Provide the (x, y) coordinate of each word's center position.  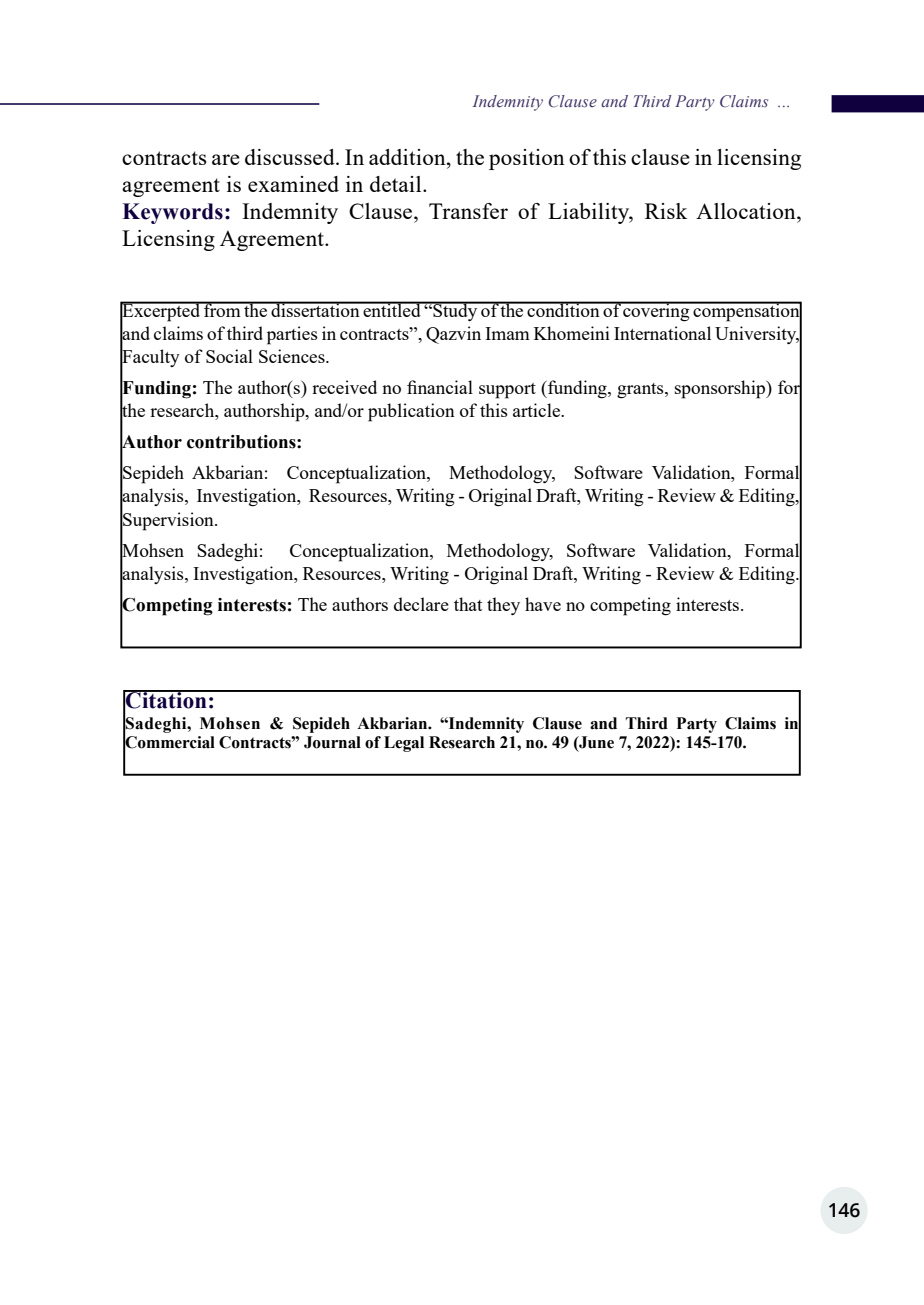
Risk (666, 211)
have (543, 604)
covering (657, 311)
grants (641, 391)
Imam (507, 333)
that (468, 604)
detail (397, 184)
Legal (404, 744)
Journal (332, 742)
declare (421, 604)
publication (411, 412)
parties (292, 335)
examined (293, 184)
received (344, 387)
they (503, 606)
